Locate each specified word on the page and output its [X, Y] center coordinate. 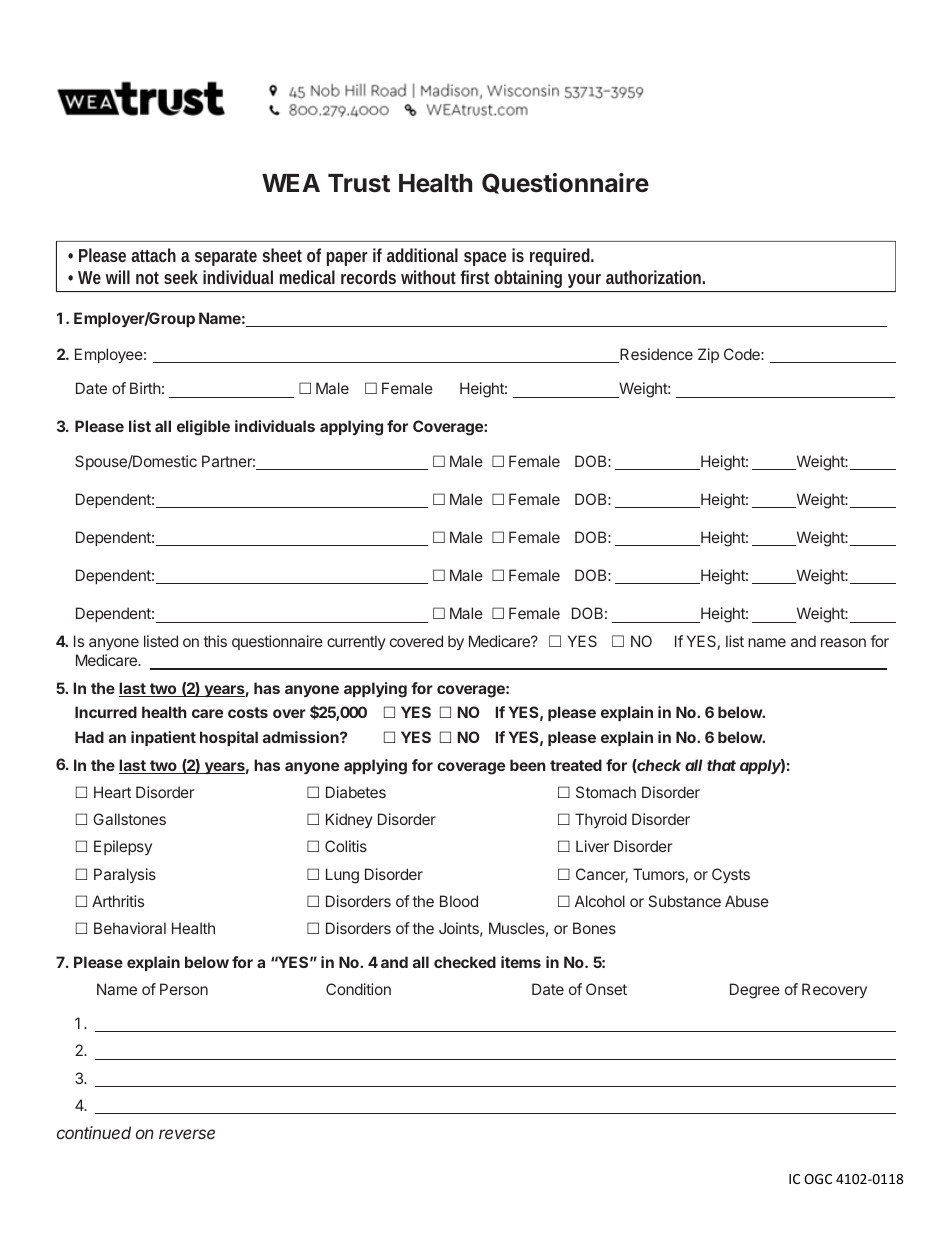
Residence [655, 355]
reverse [187, 1134]
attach [153, 255]
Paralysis [125, 875]
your [584, 281]
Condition [358, 989]
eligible [203, 428]
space [485, 259]
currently [356, 642]
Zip [708, 355]
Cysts [731, 875]
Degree [755, 991]
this [215, 641]
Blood [459, 901]
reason [843, 642]
